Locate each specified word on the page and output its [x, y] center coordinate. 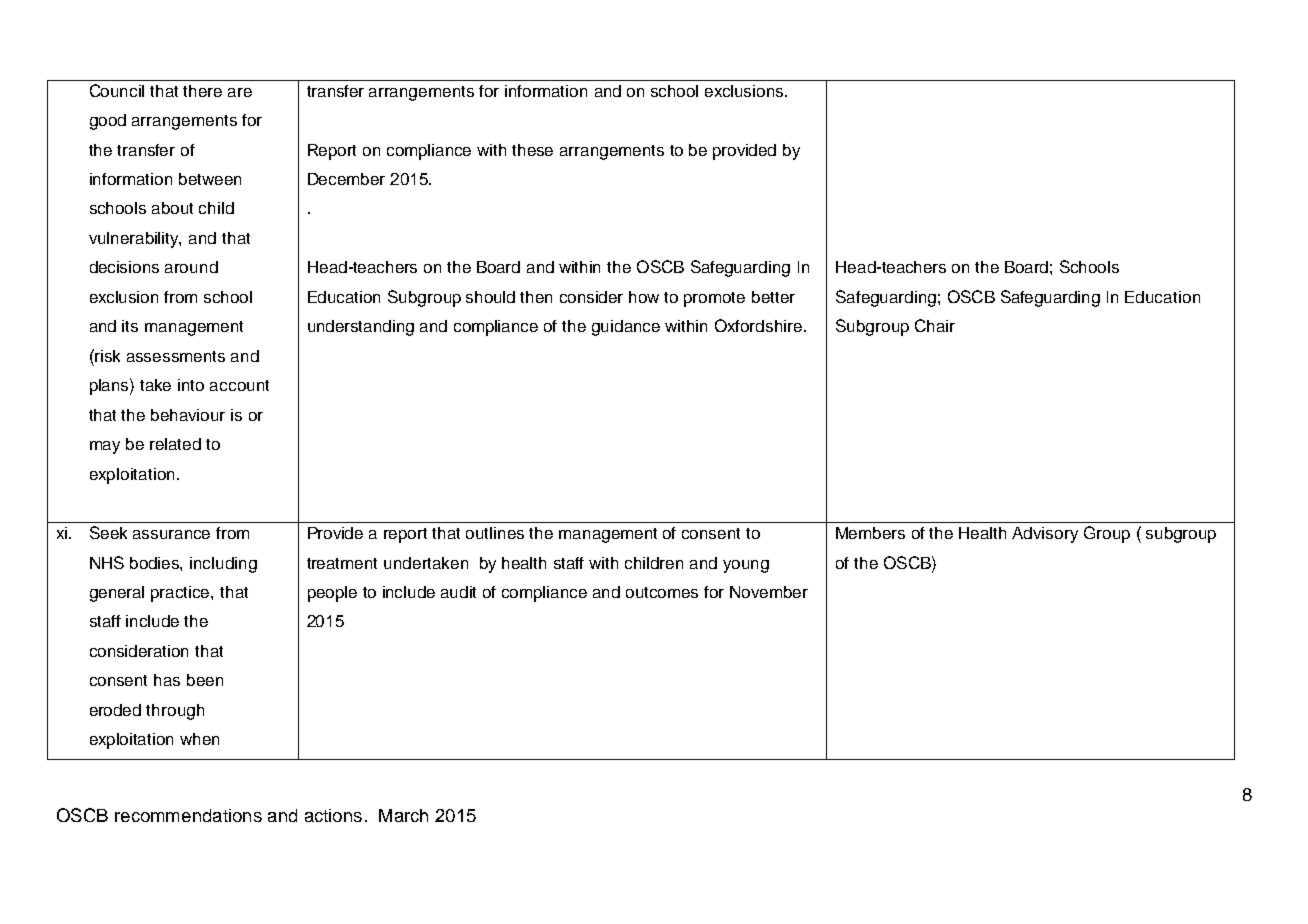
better [773, 297]
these [532, 150]
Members [870, 533]
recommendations [188, 815]
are [240, 92]
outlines [495, 533]
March [403, 815]
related [175, 444]
